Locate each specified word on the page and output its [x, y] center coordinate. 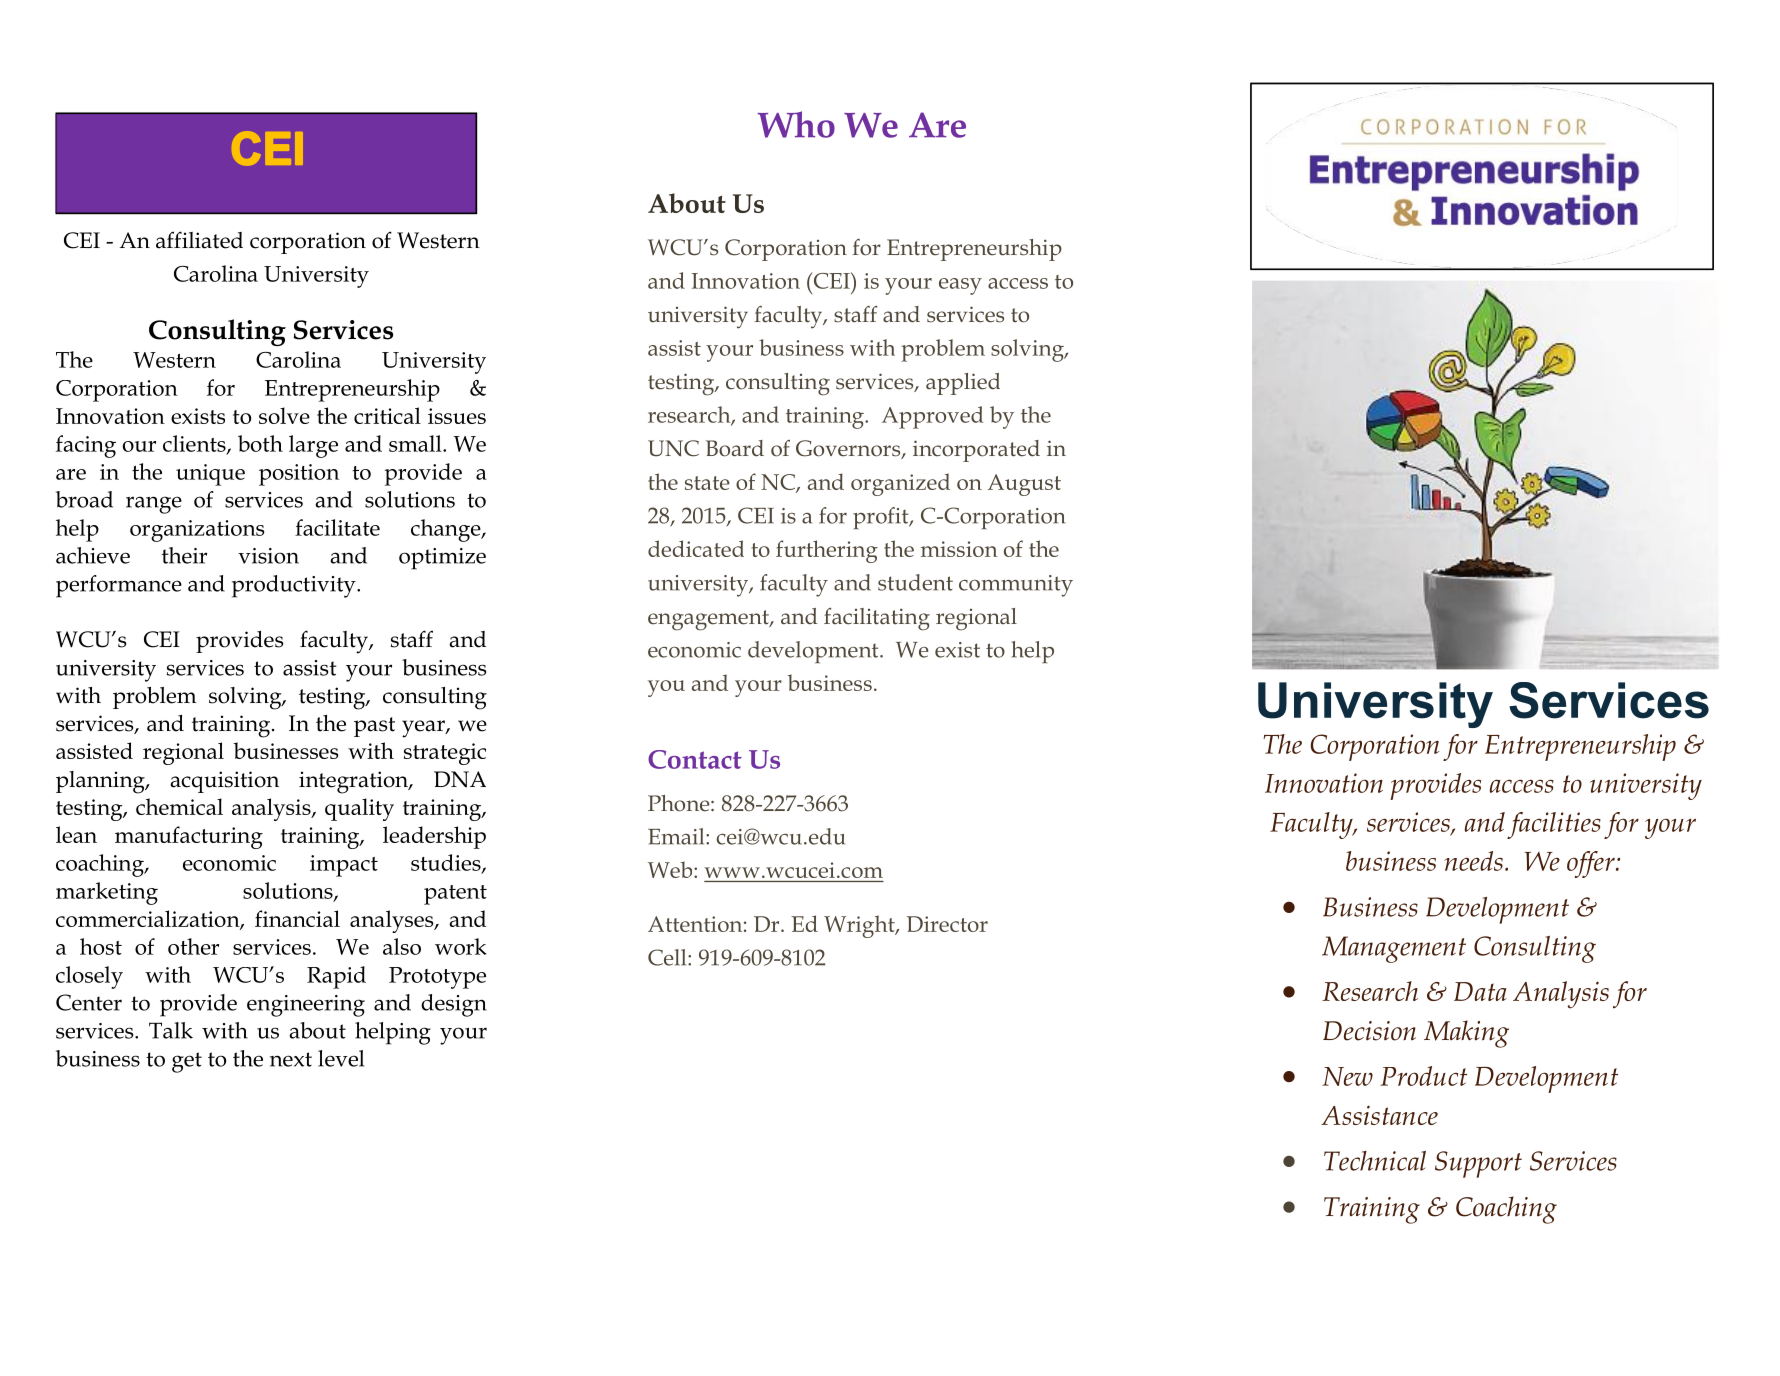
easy [960, 286]
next [291, 1059]
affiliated [199, 240]
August [1024, 485]
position [299, 475]
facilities [1554, 825]
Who [796, 124]
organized [900, 484]
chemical [179, 806]
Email [677, 836]
